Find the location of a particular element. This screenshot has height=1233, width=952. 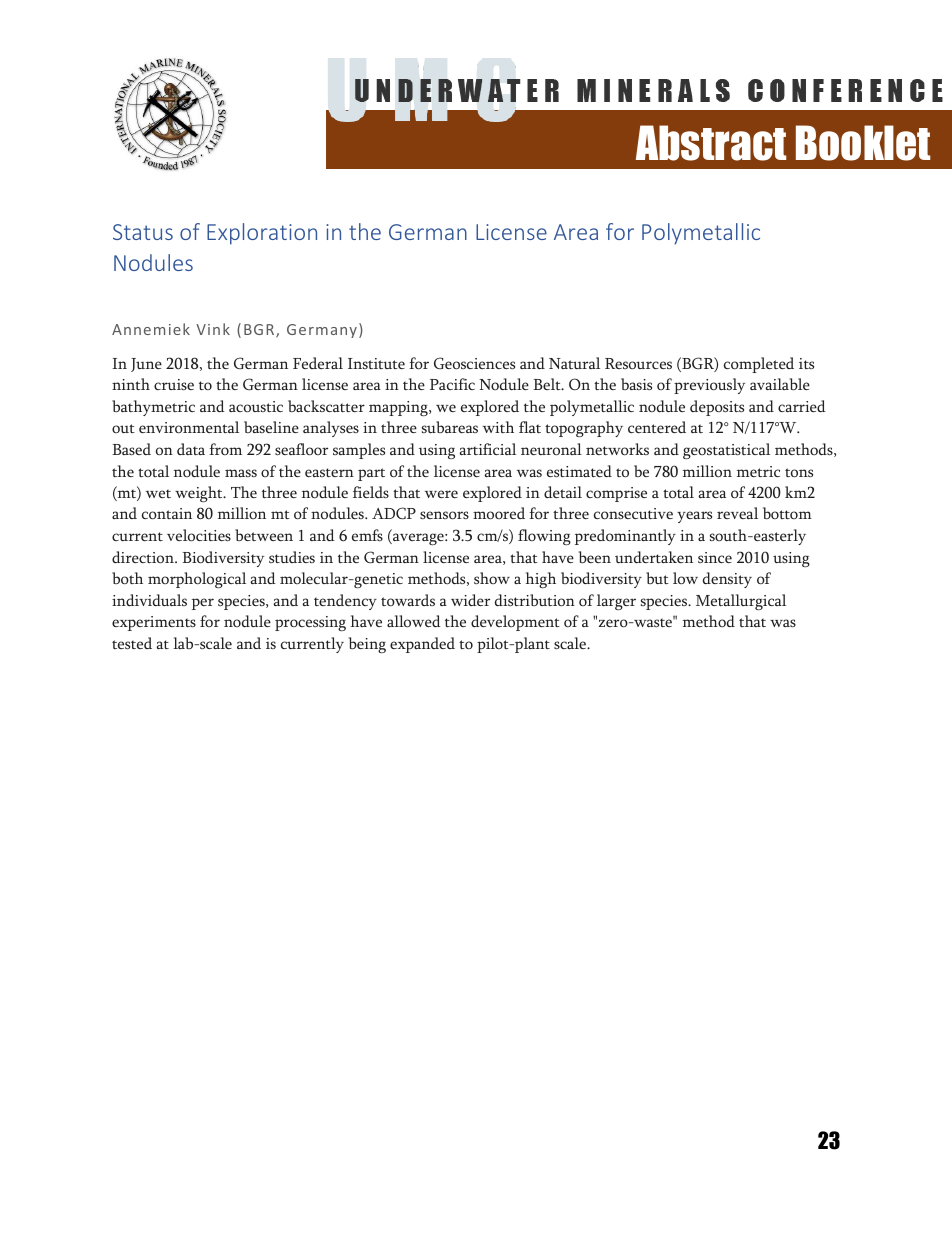

contain is located at coordinates (167, 514).
